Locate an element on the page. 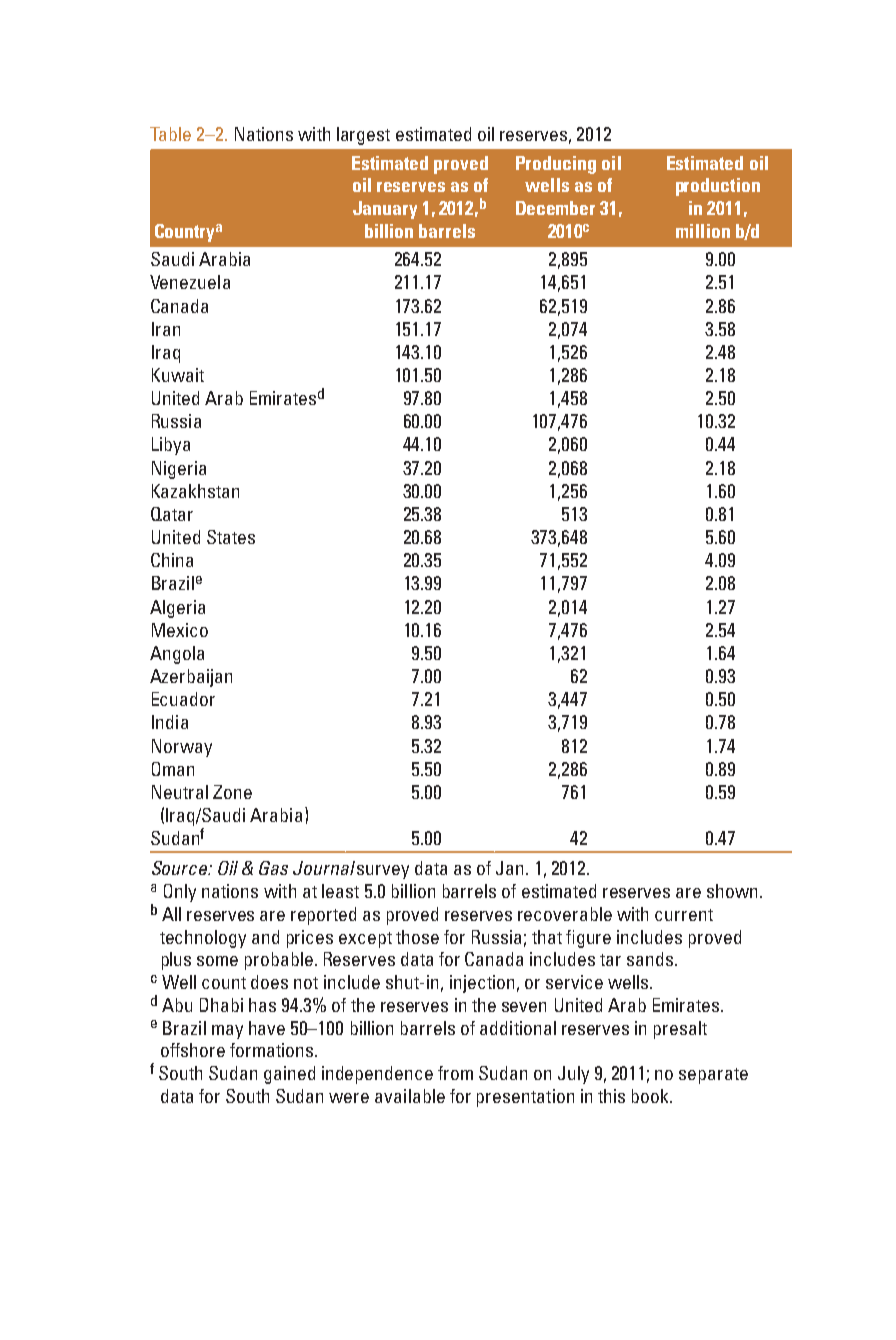 Image resolution: width=896 pixels, height=1340 pixels. million is located at coordinates (703, 231).
